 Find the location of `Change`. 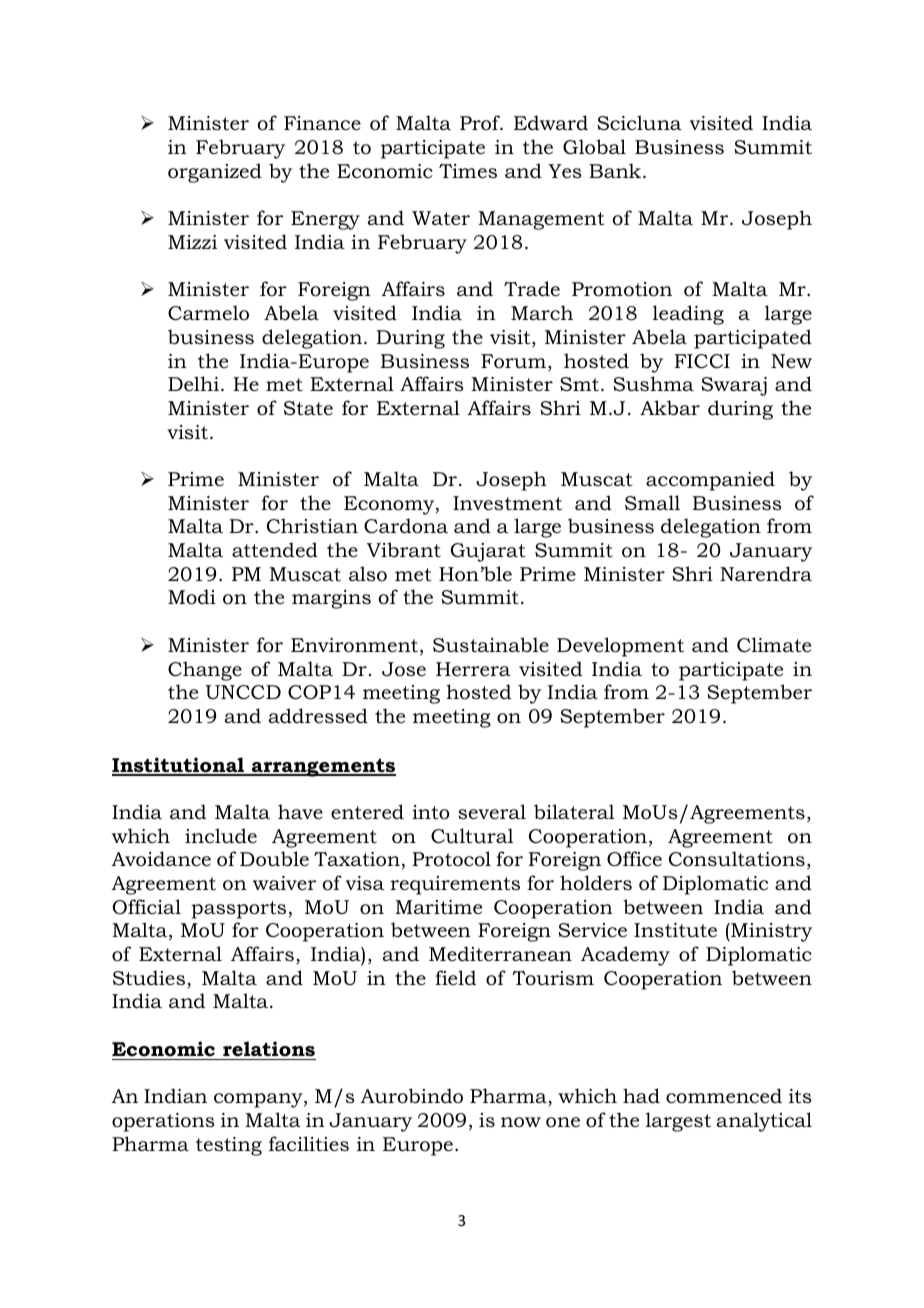

Change is located at coordinates (205, 671).
